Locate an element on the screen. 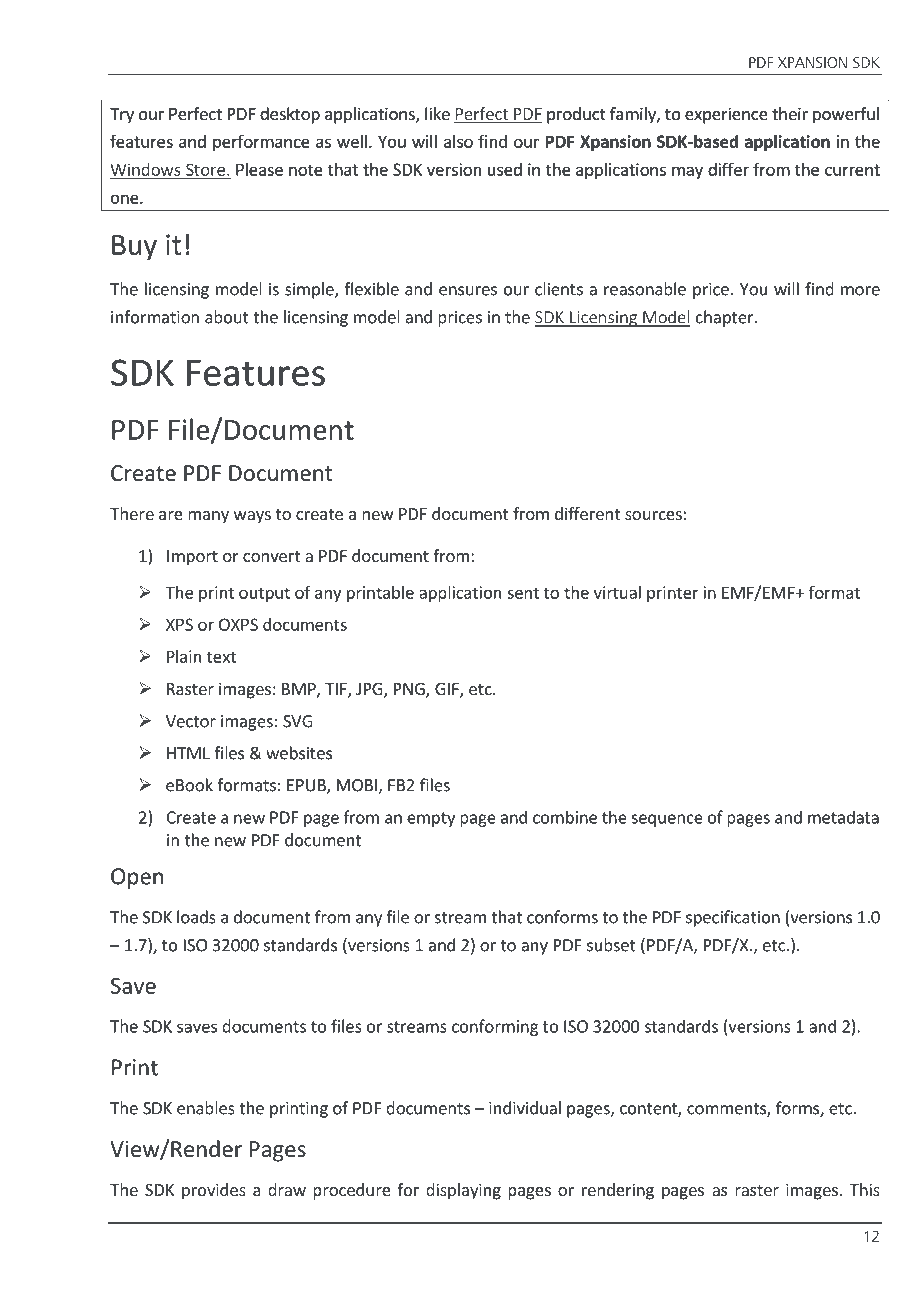 Image resolution: width=924 pixels, height=1308 pixels. many is located at coordinates (208, 517).
